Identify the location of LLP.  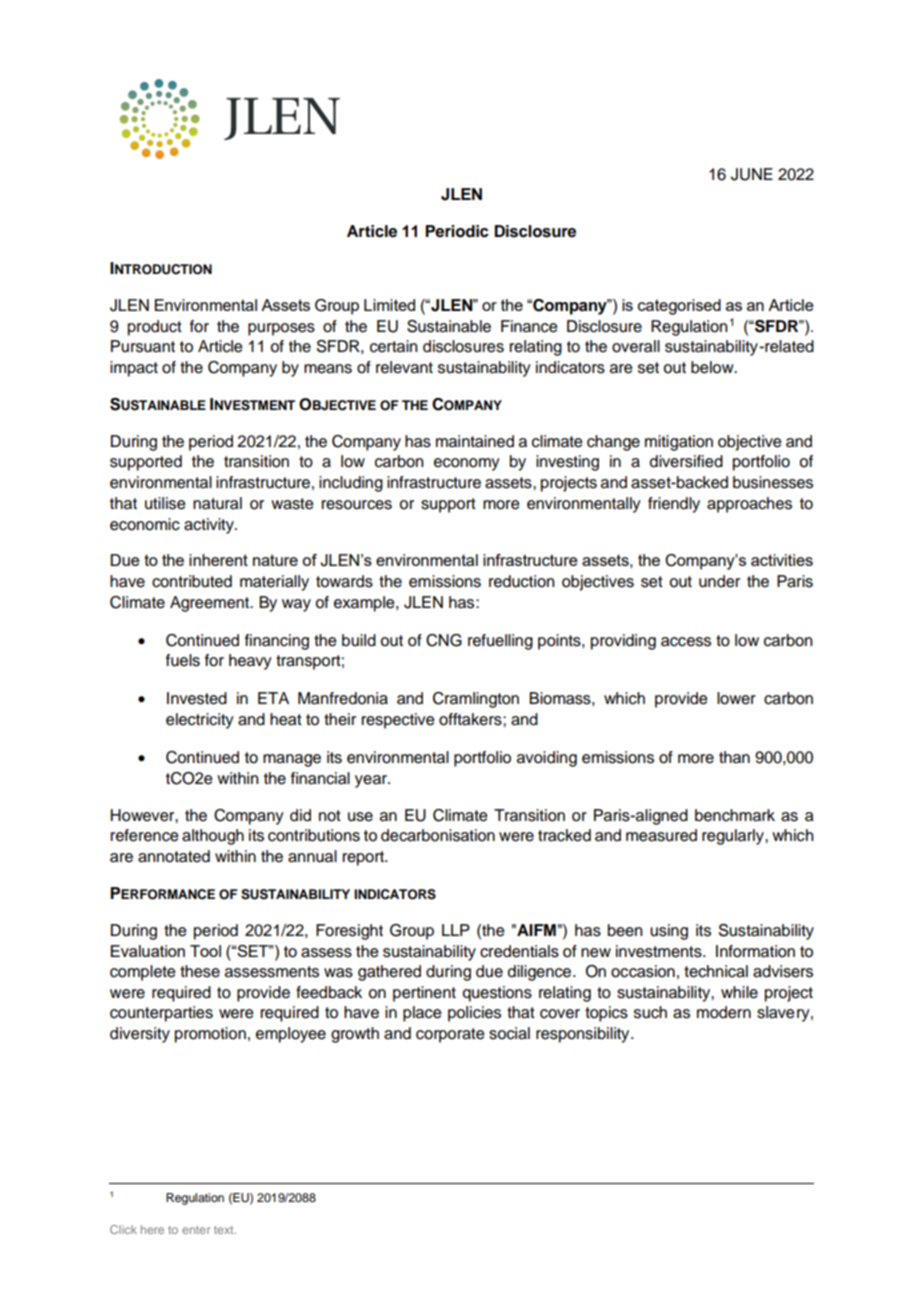
(456, 930).
